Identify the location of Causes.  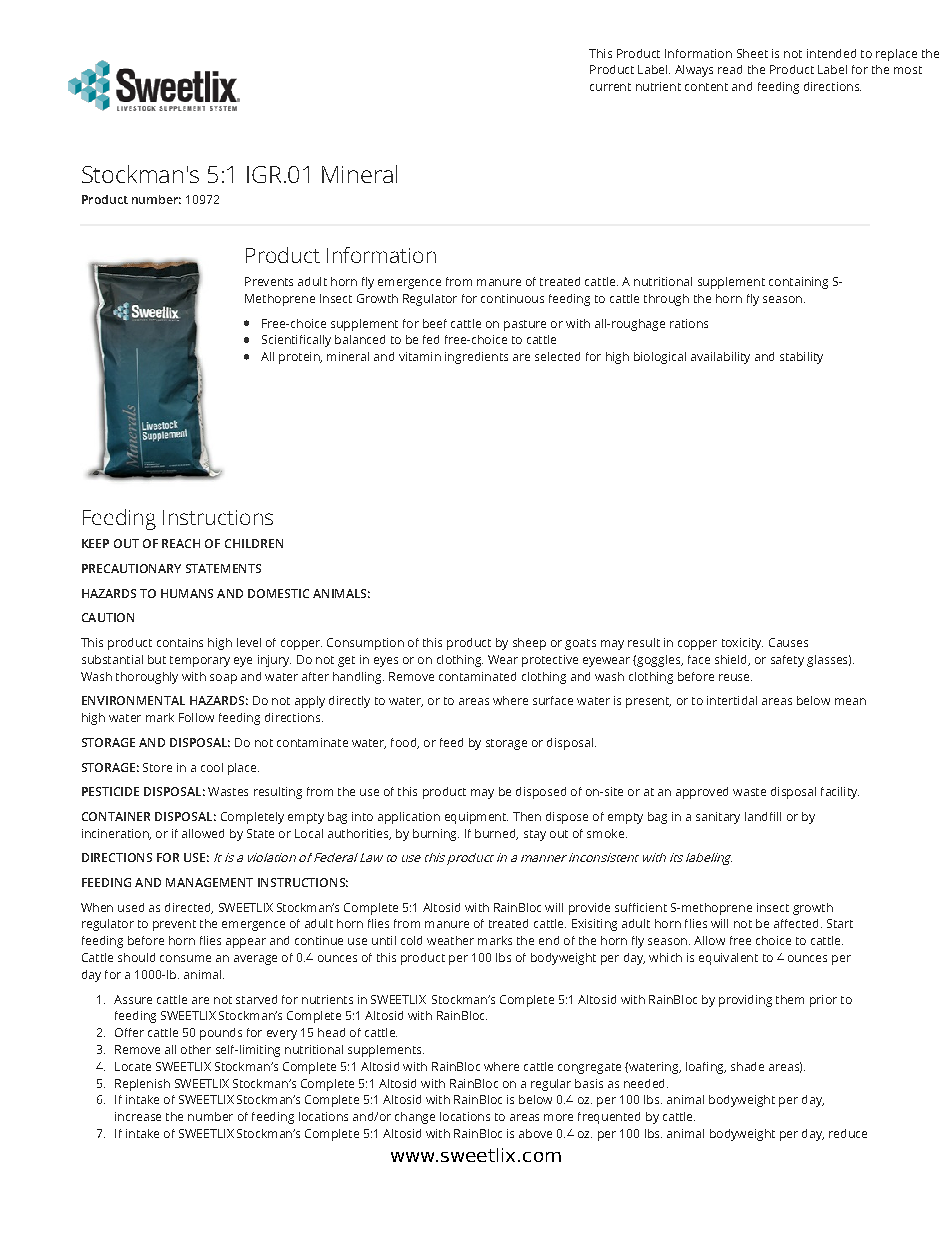
(788, 642).
